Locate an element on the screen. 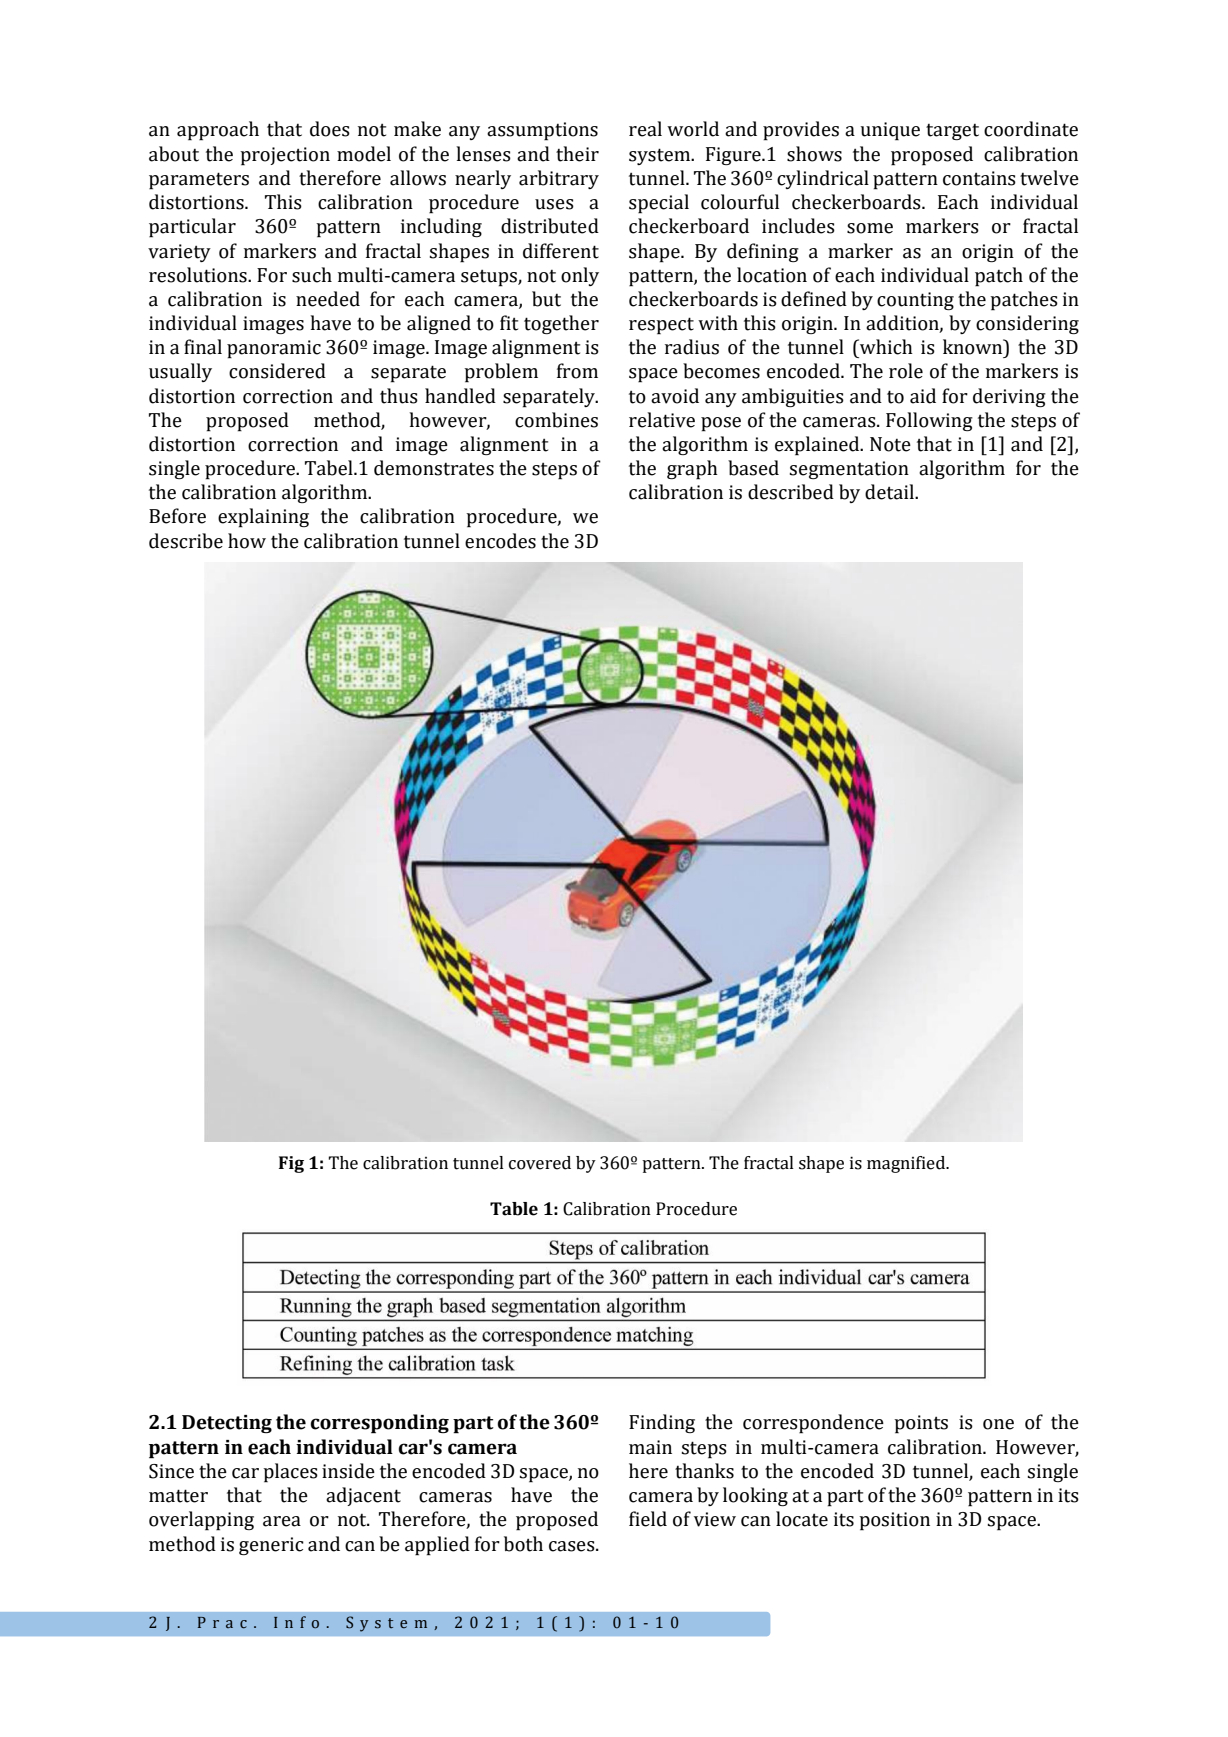 Image resolution: width=1228 pixels, height=1737 pixels. area is located at coordinates (282, 1521).
